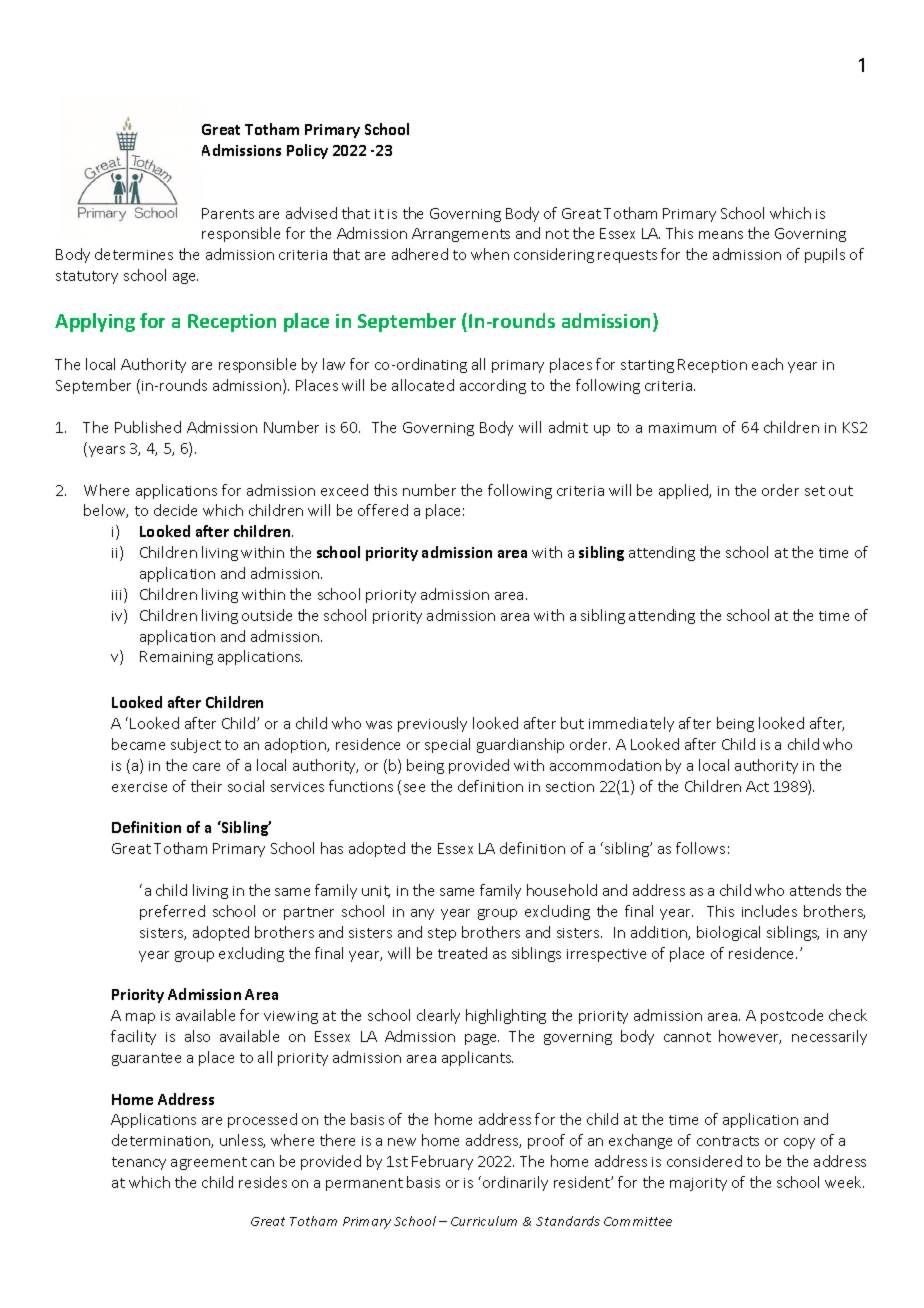  What do you see at coordinates (815, 491) in the screenshot?
I see `set` at bounding box center [815, 491].
